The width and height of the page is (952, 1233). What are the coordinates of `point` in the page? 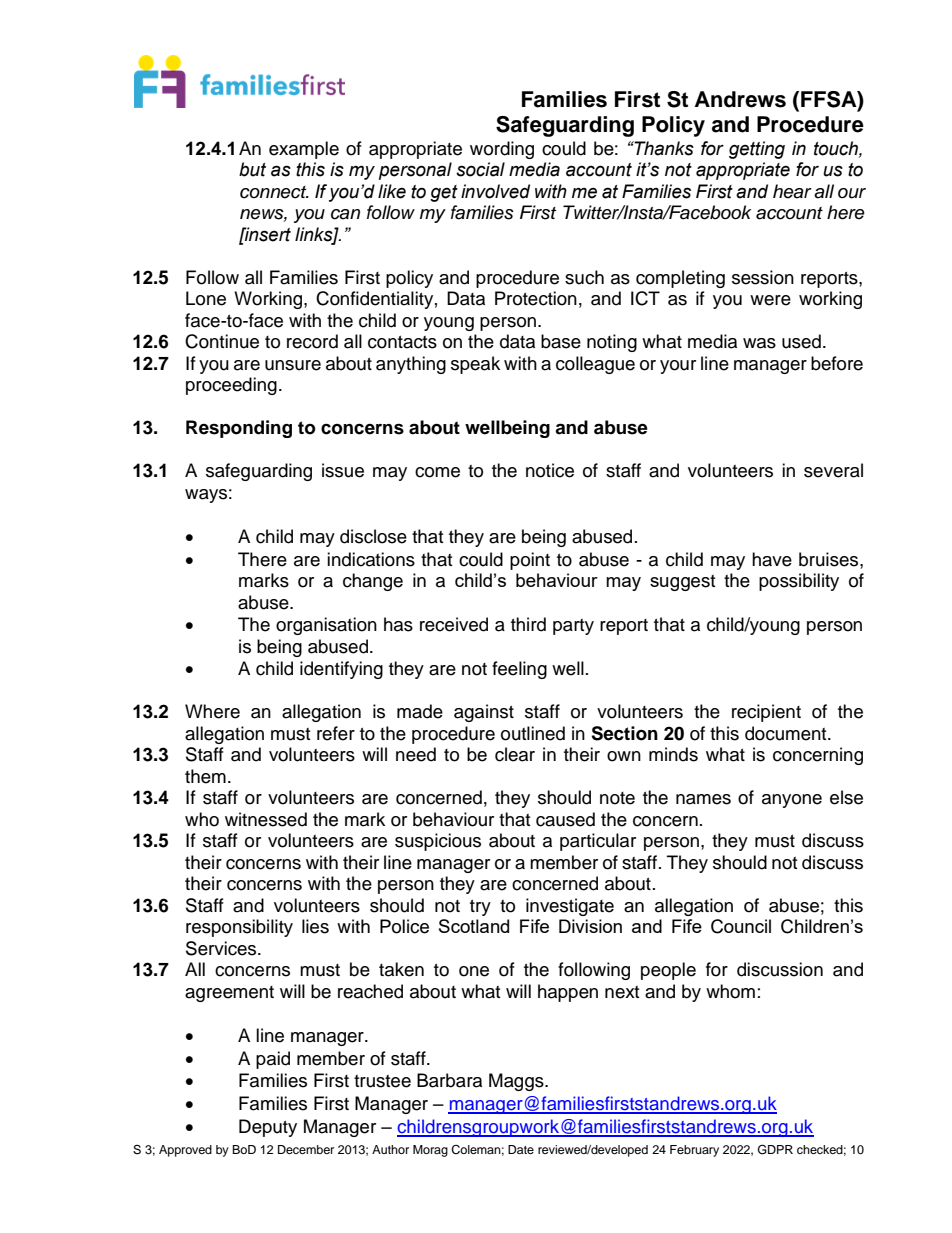 It's located at (530, 561).
